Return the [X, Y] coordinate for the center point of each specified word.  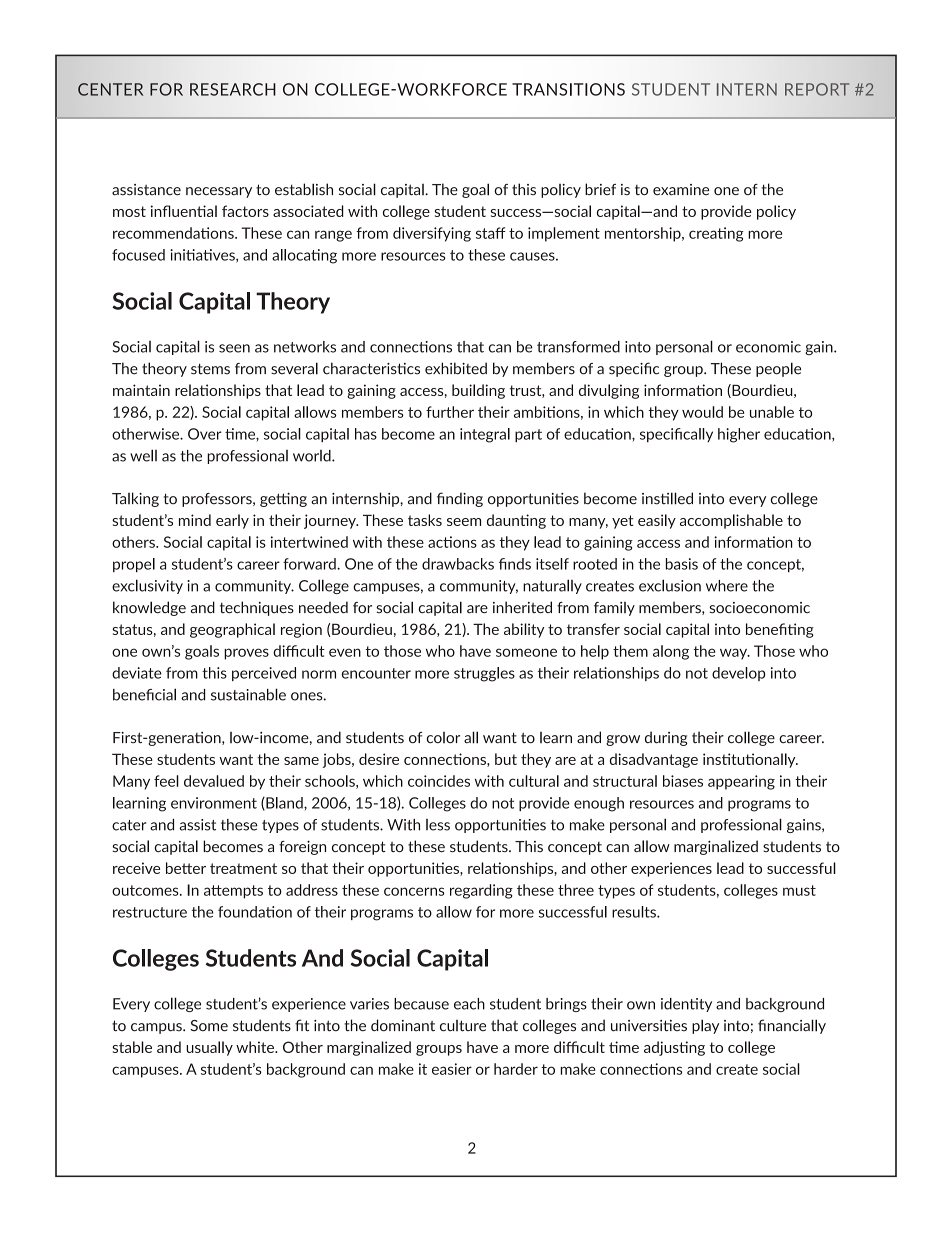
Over [205, 434]
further [450, 412]
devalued [214, 781]
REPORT [817, 89]
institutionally [750, 760]
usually [209, 1048]
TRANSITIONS [568, 89]
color [443, 737]
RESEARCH [233, 89]
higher [739, 435]
